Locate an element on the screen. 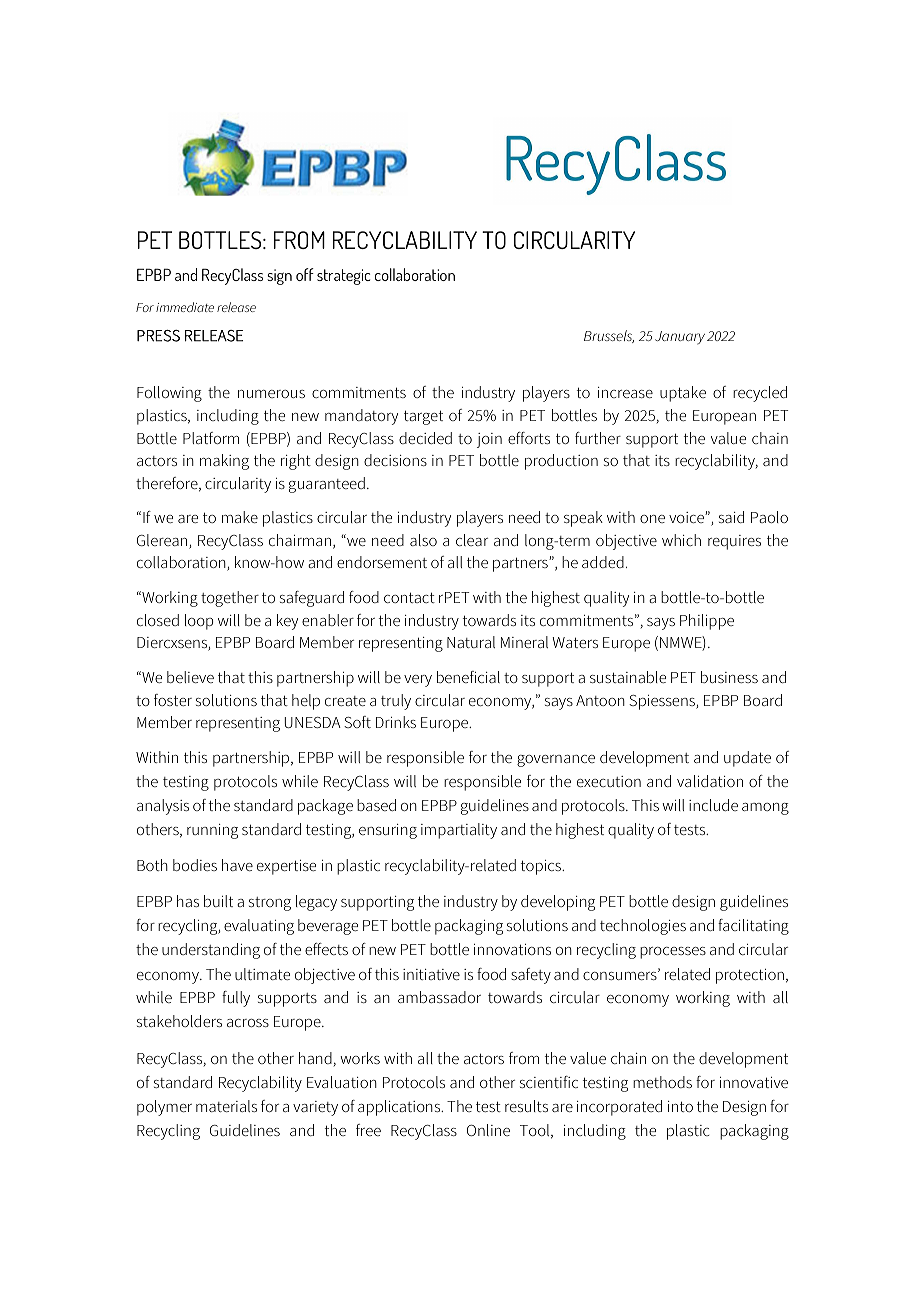 The image size is (924, 1308). immediate is located at coordinates (185, 307).
